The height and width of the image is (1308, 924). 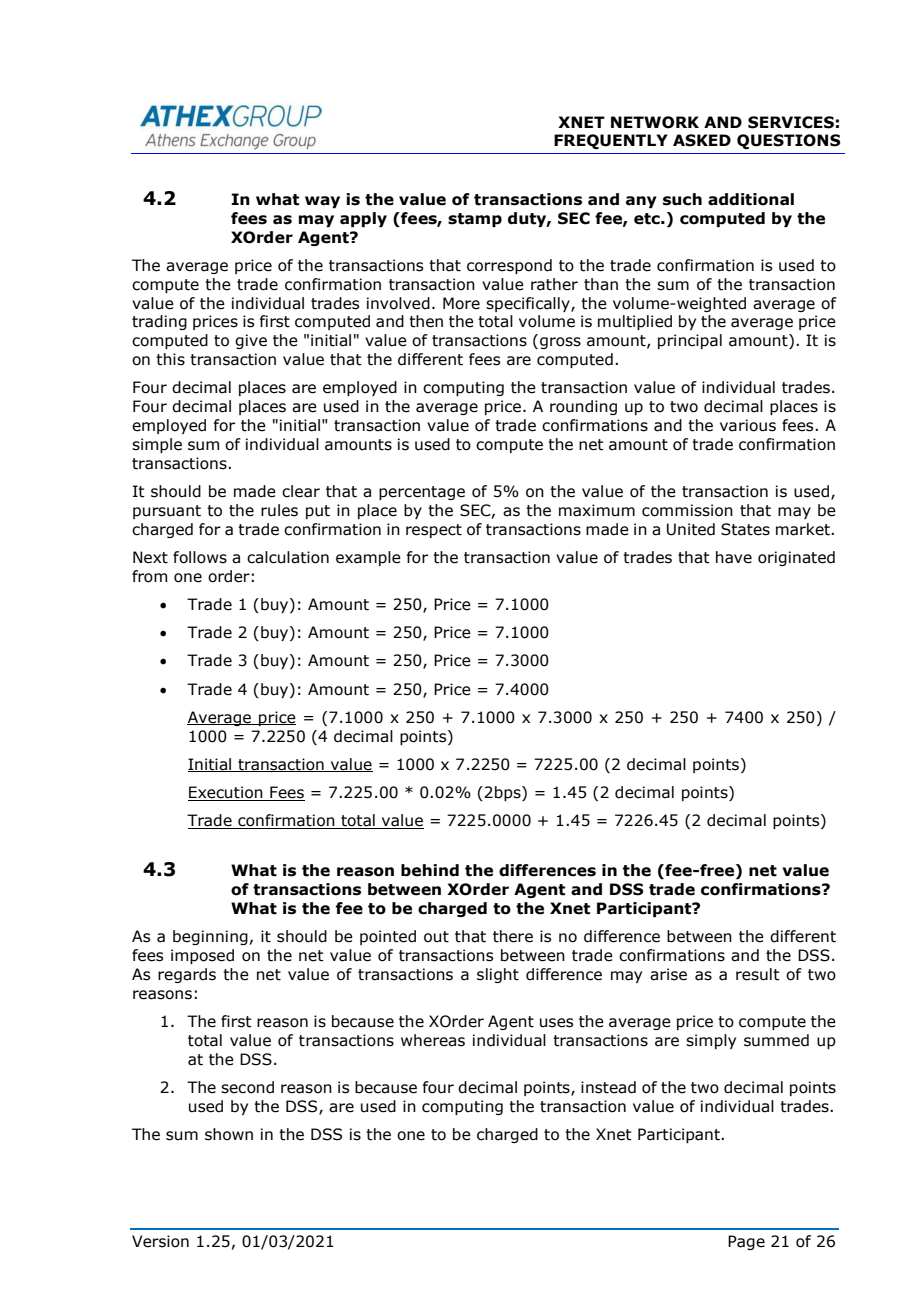 What do you see at coordinates (734, 557) in the image?
I see `have` at bounding box center [734, 557].
